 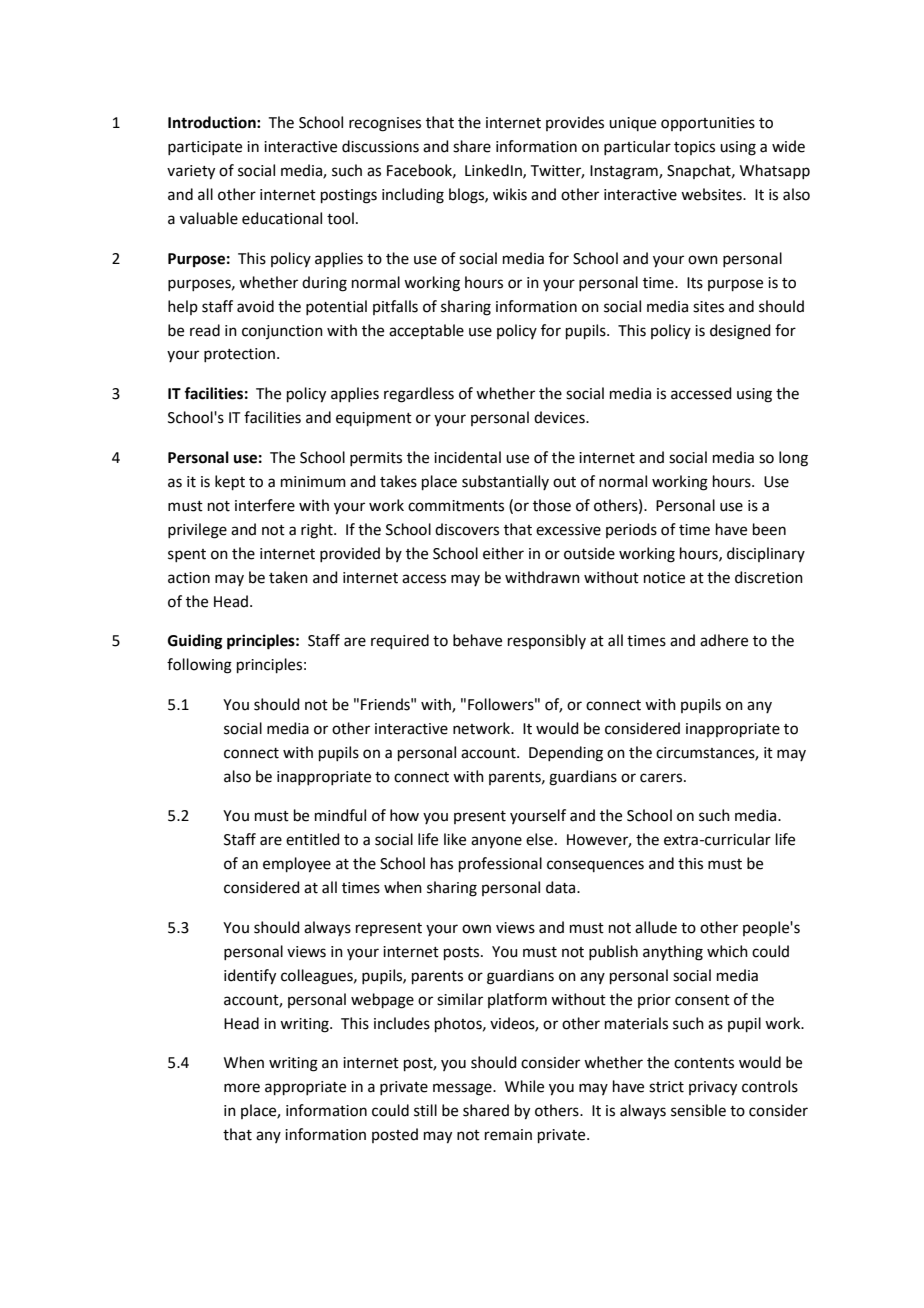 What do you see at coordinates (724, 640) in the screenshot?
I see `adhere` at bounding box center [724, 640].
